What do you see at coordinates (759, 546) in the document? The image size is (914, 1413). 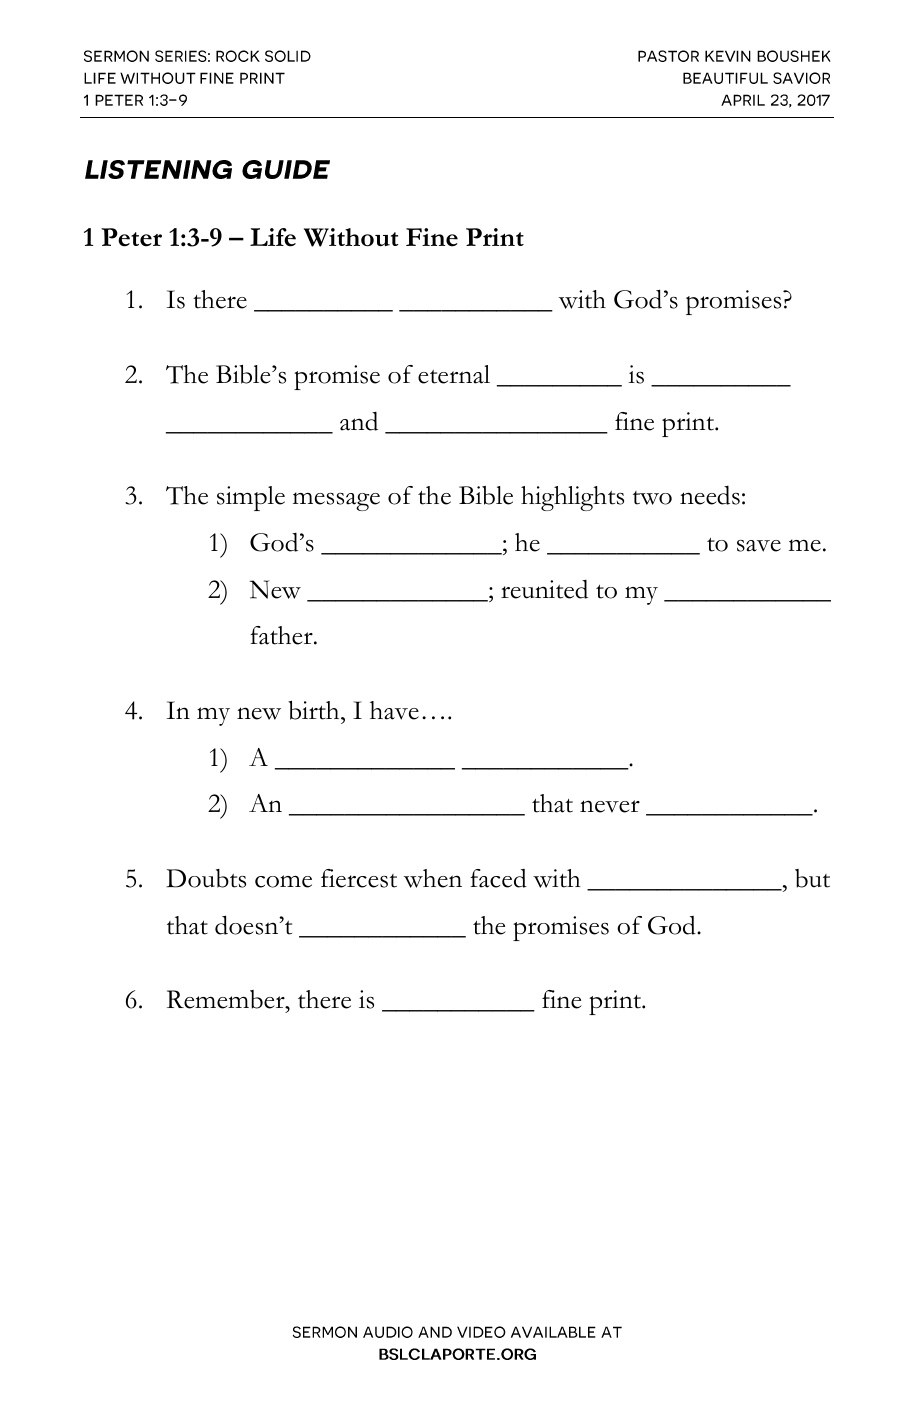 I see `save` at bounding box center [759, 546].
